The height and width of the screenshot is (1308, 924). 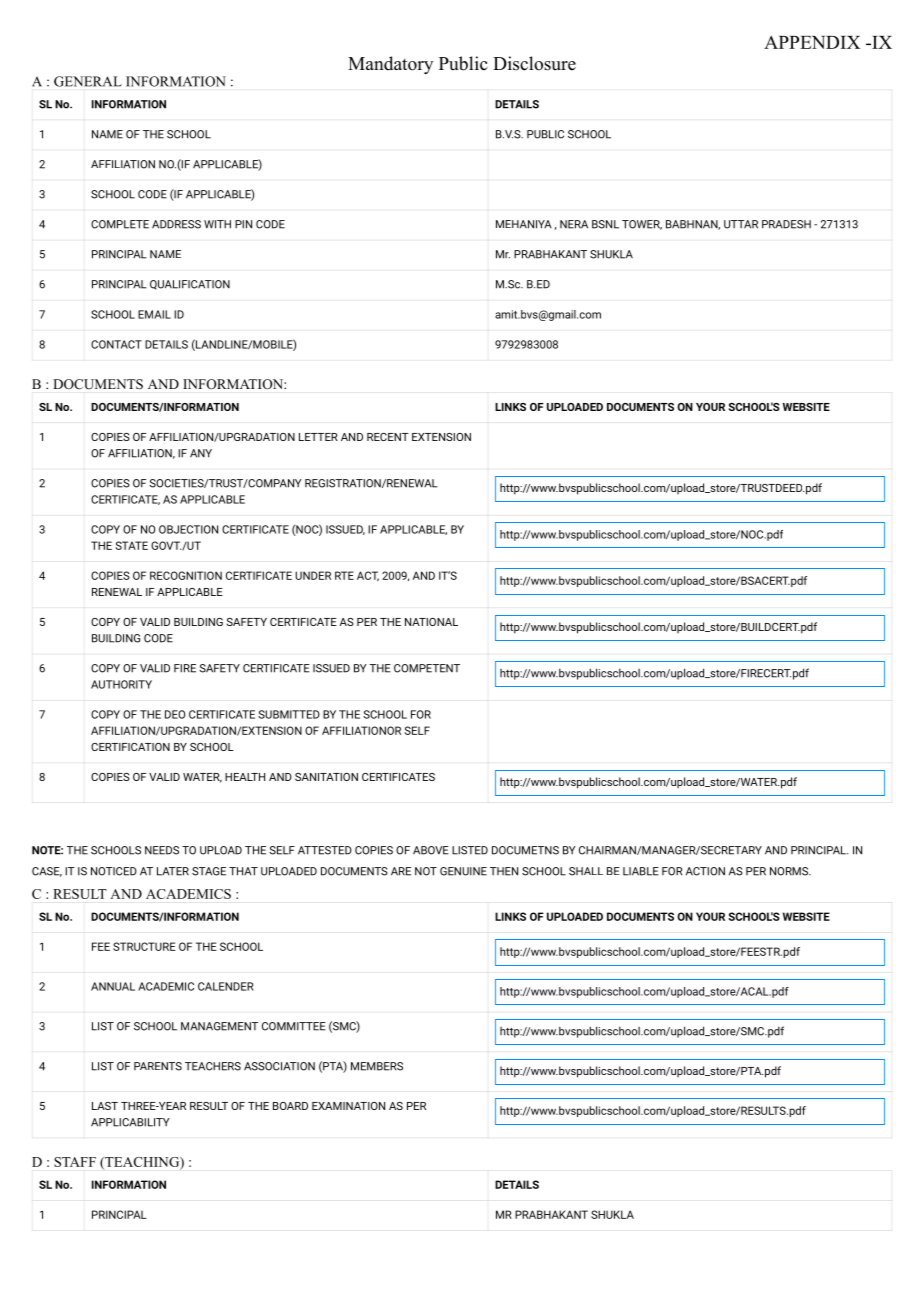 What do you see at coordinates (186, 575) in the screenshot?
I see `RECOGNITION` at bounding box center [186, 575].
